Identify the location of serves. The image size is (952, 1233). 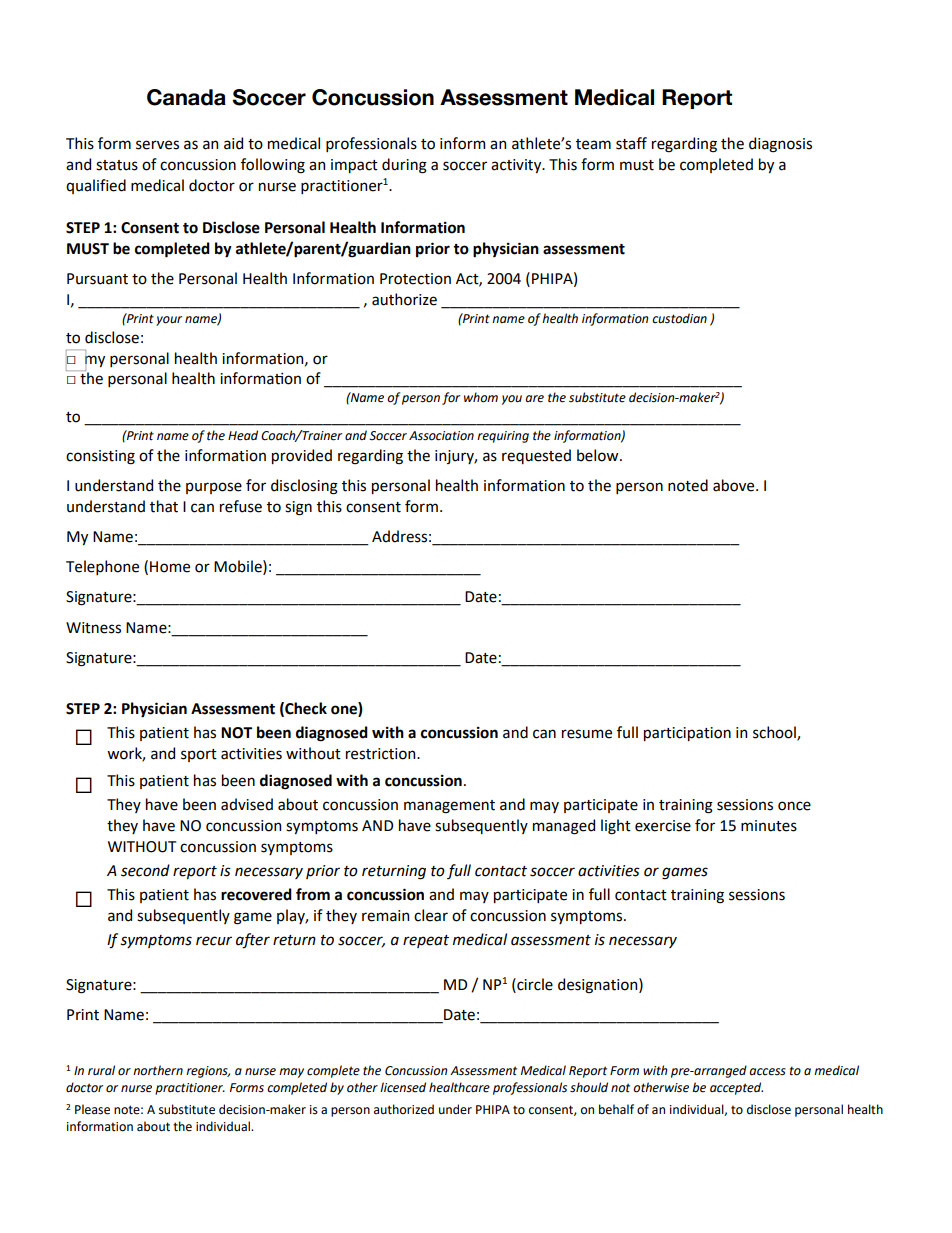
(157, 145).
